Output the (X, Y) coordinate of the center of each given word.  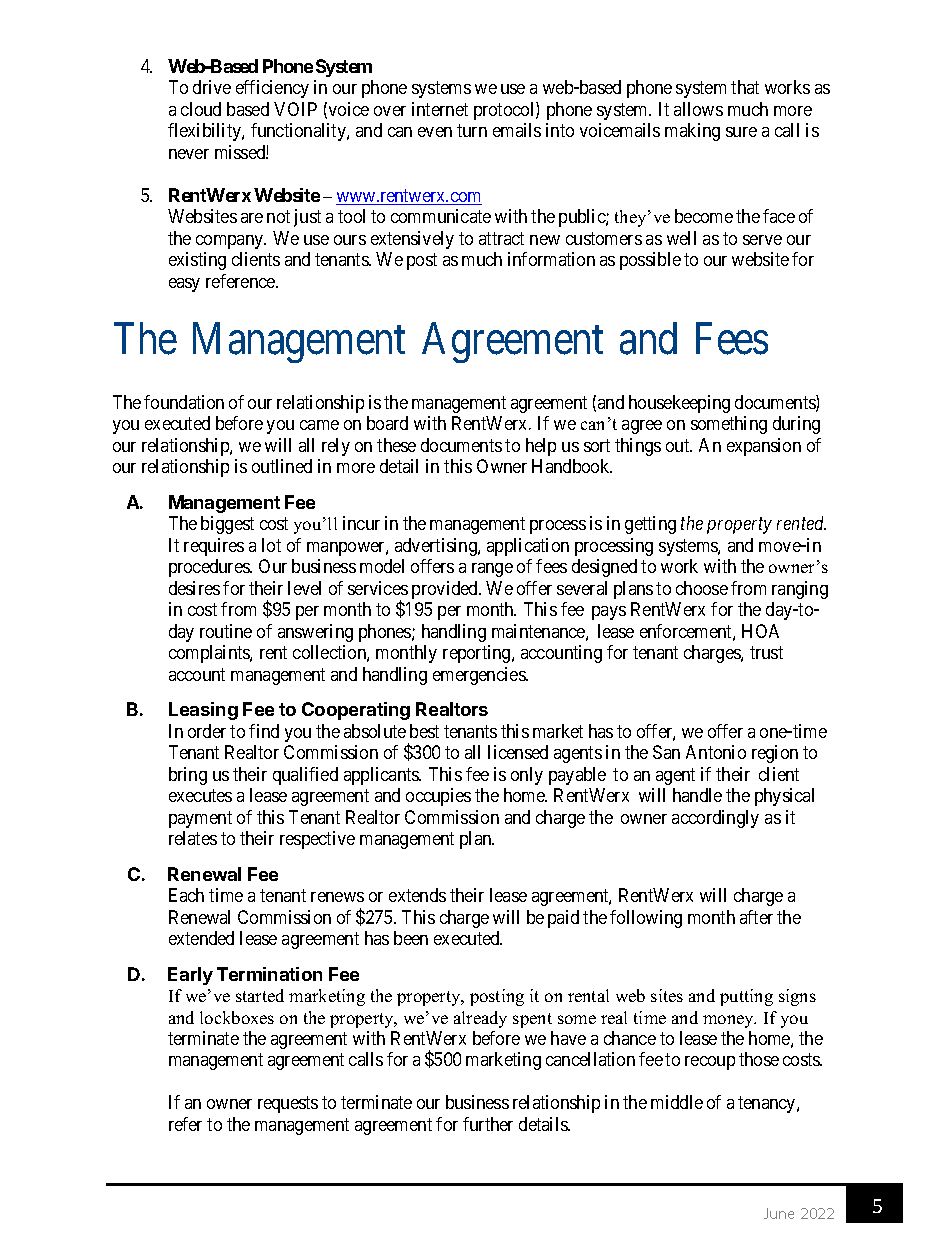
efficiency (272, 89)
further (488, 1124)
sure (741, 132)
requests (288, 1104)
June (779, 1213)
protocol (505, 111)
